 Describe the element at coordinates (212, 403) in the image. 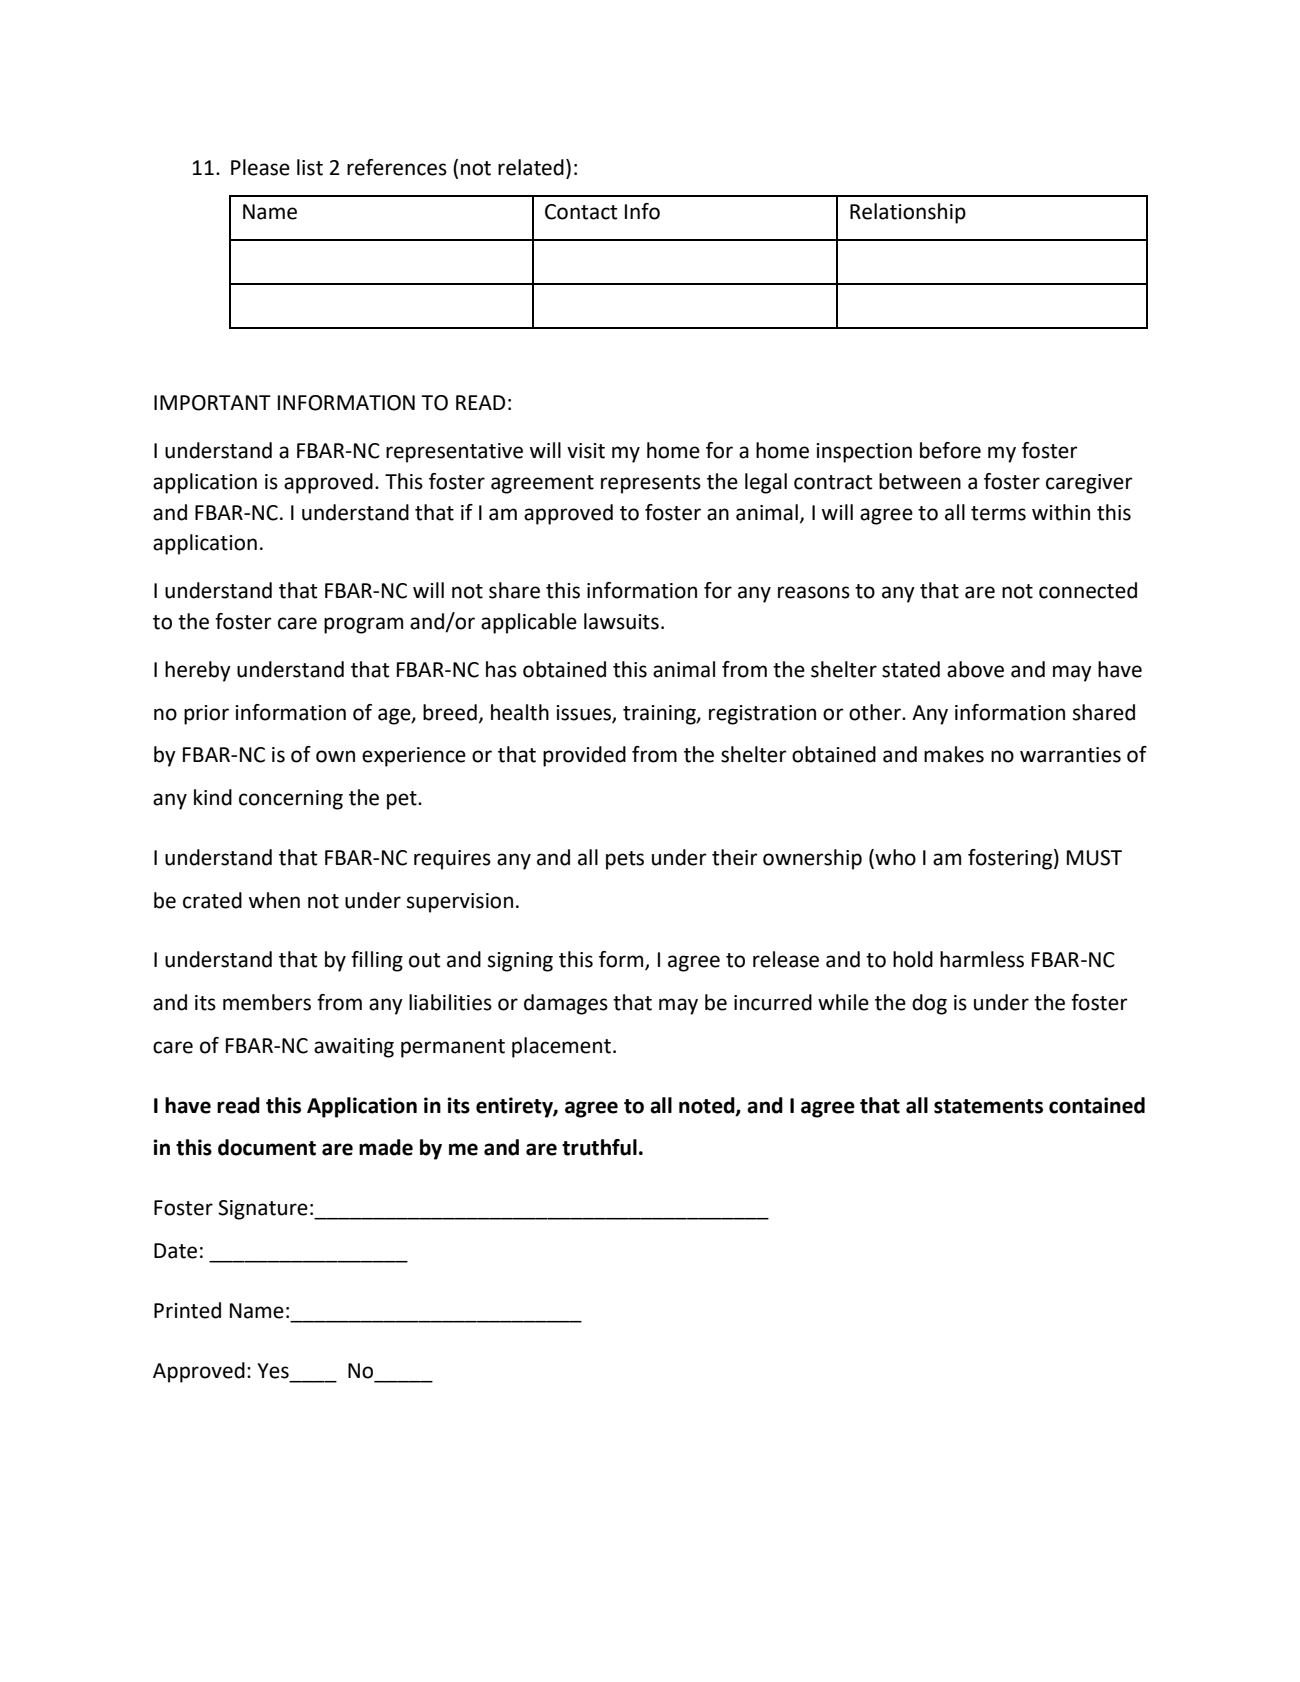

I see `IMPORTANT` at that location.
